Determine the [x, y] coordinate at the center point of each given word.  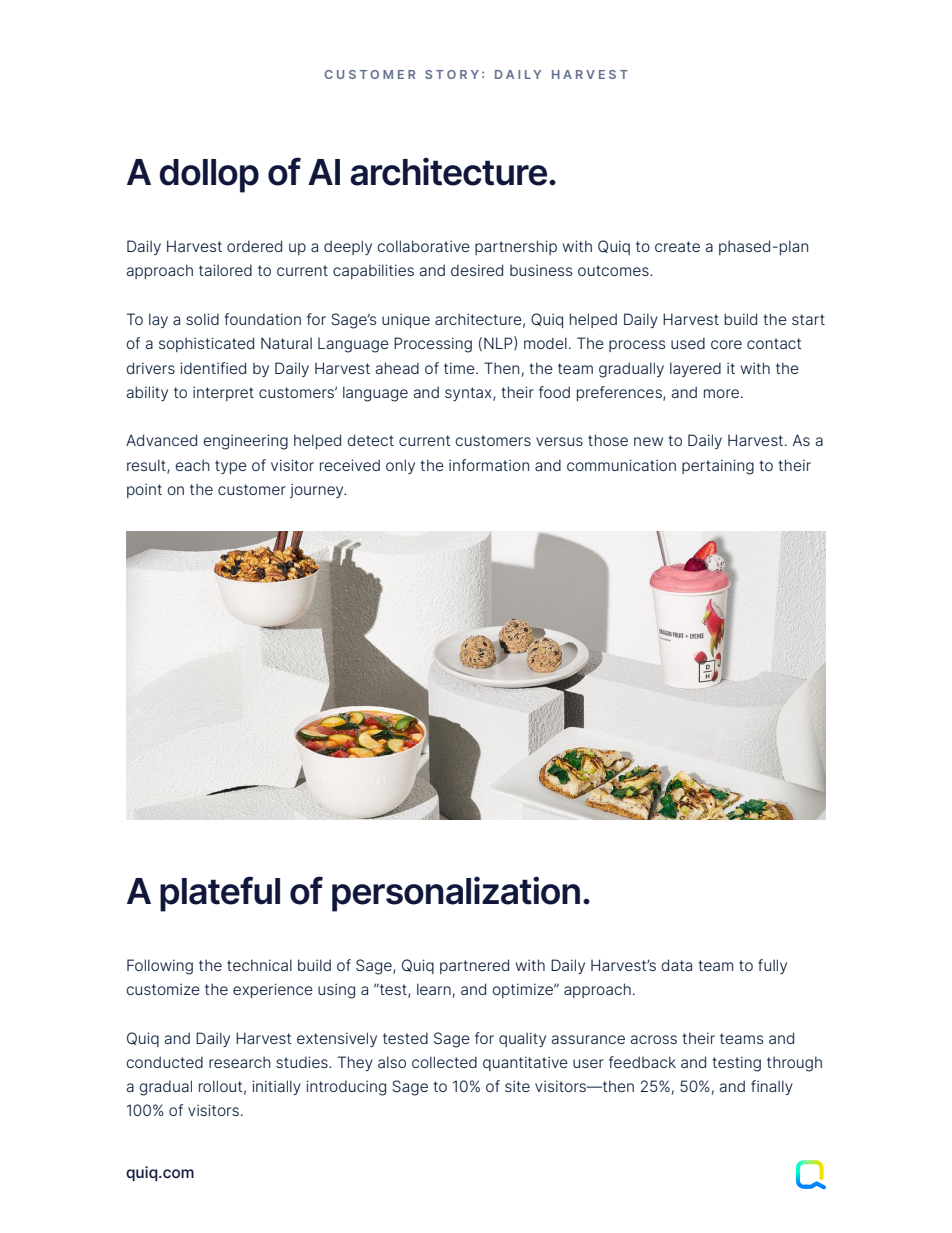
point [144, 491]
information [489, 465]
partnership [516, 247]
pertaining [718, 467]
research [240, 1062]
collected [444, 1062]
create [677, 246]
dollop [209, 176]
